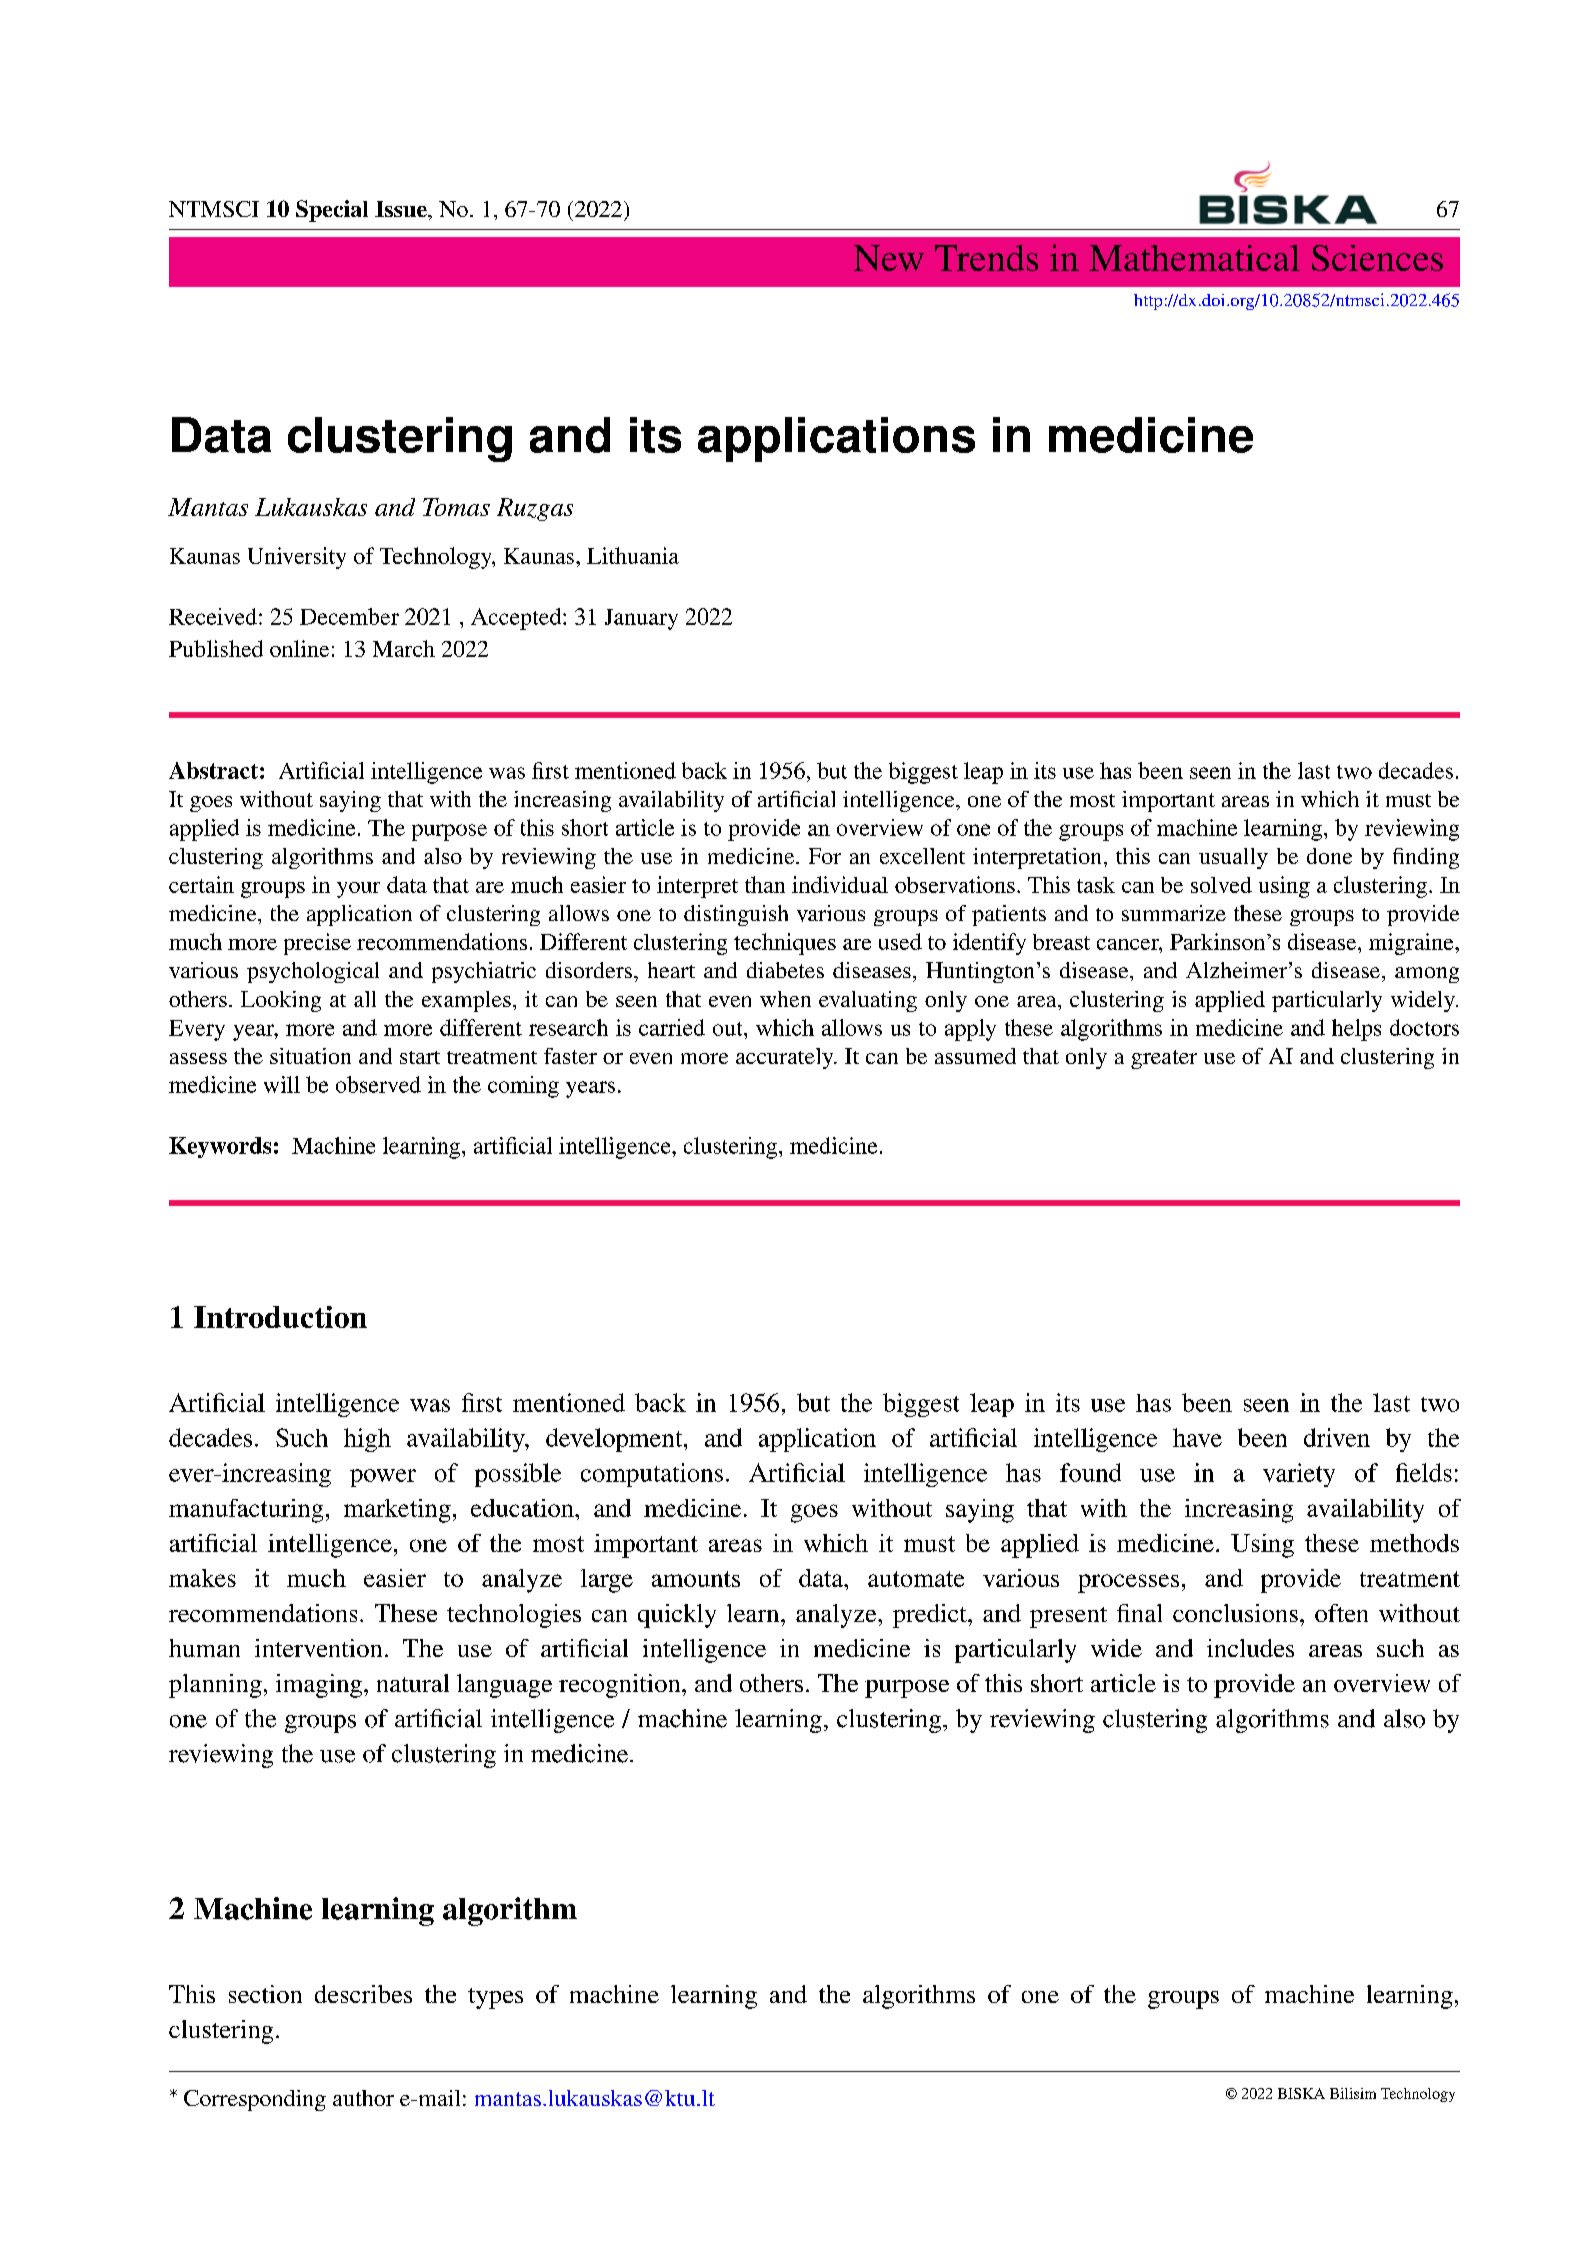 This screenshot has height=2256, width=1595. I want to click on high, so click(367, 1440).
